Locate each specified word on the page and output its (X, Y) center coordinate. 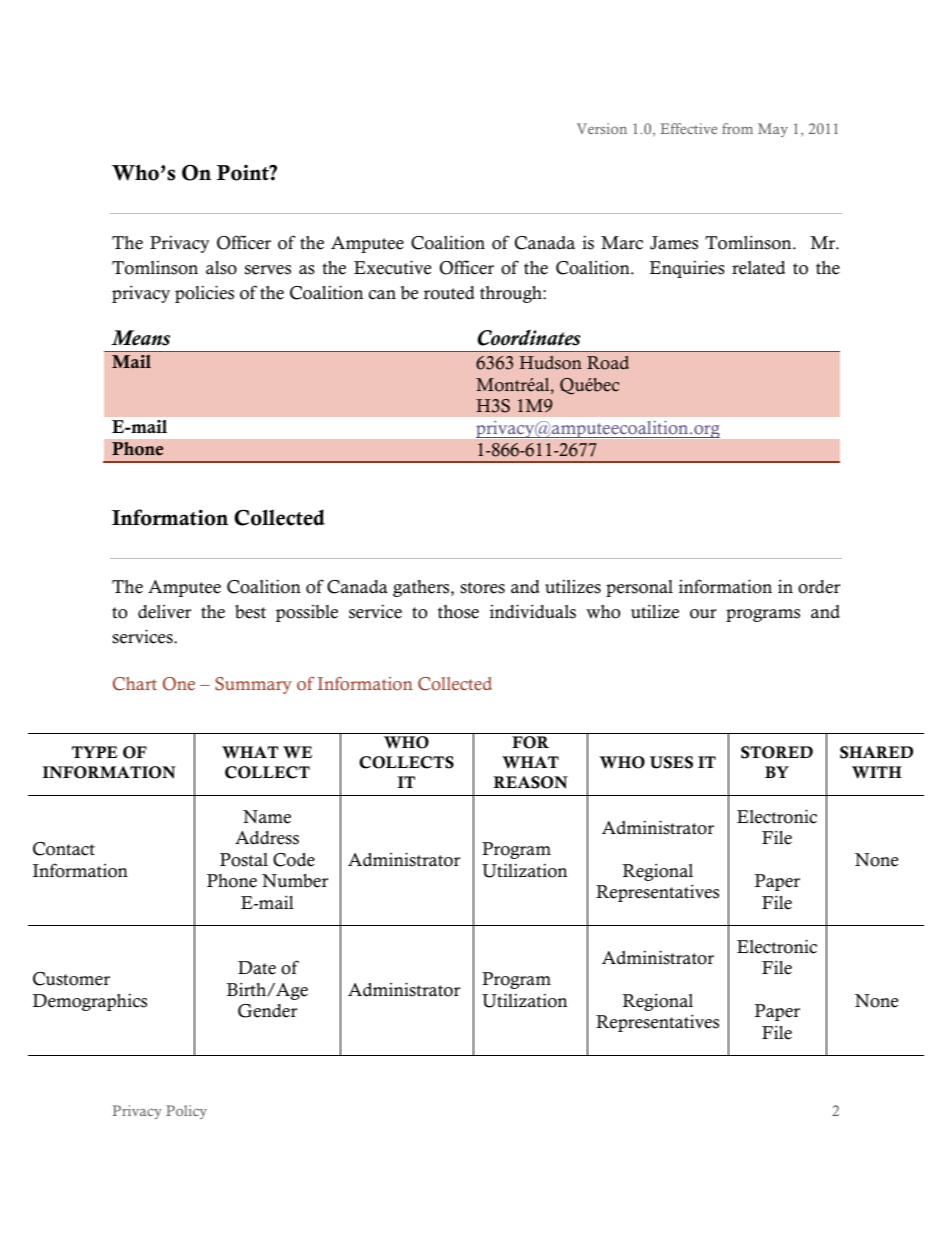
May (773, 130)
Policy (186, 1112)
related (759, 268)
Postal (244, 860)
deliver (164, 612)
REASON (530, 782)
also (221, 268)
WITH (877, 772)
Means (140, 338)
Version (602, 128)
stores (482, 588)
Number (295, 881)
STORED (777, 752)
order (819, 587)
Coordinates (529, 338)
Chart (135, 684)
